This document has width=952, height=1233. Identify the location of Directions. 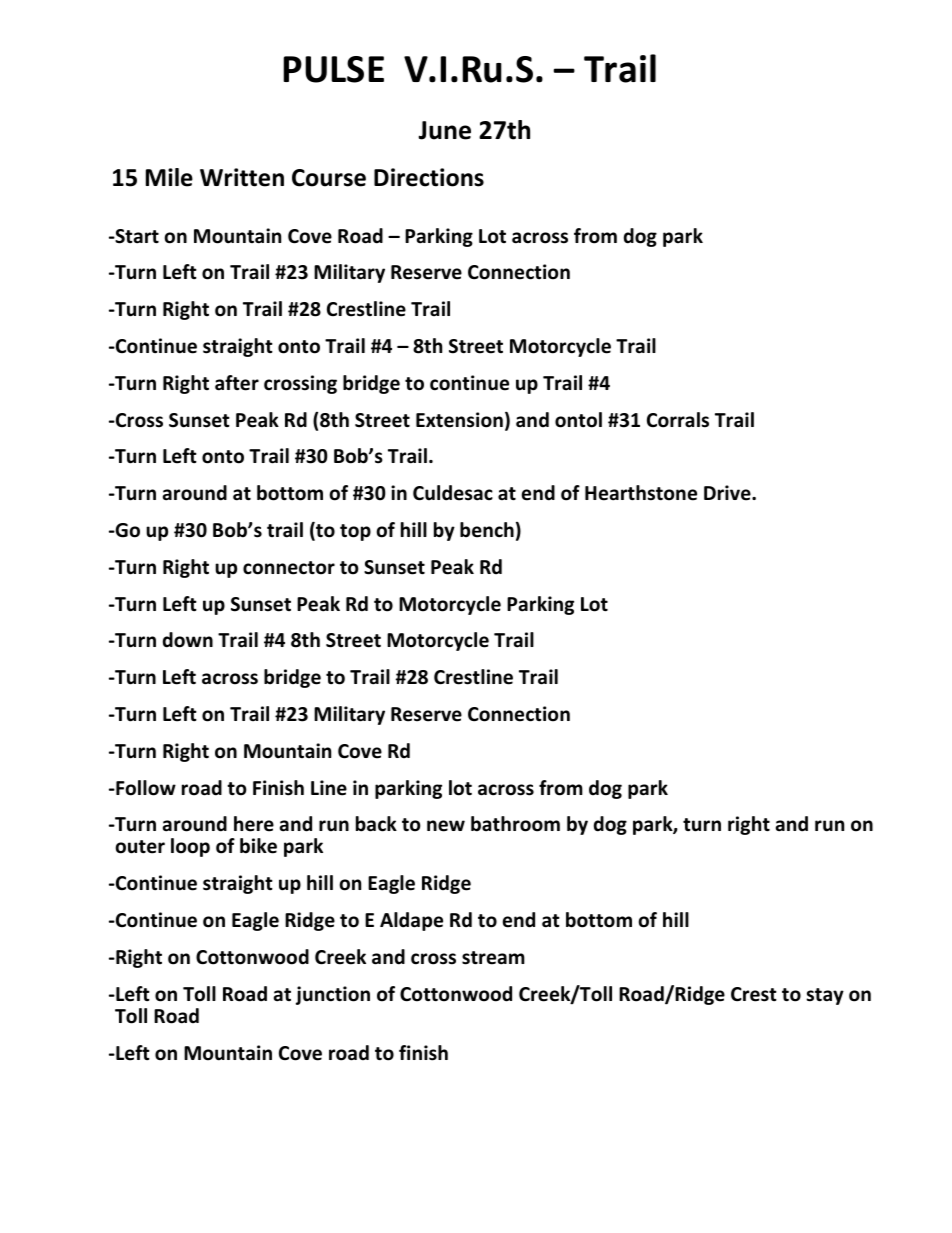
(429, 177).
